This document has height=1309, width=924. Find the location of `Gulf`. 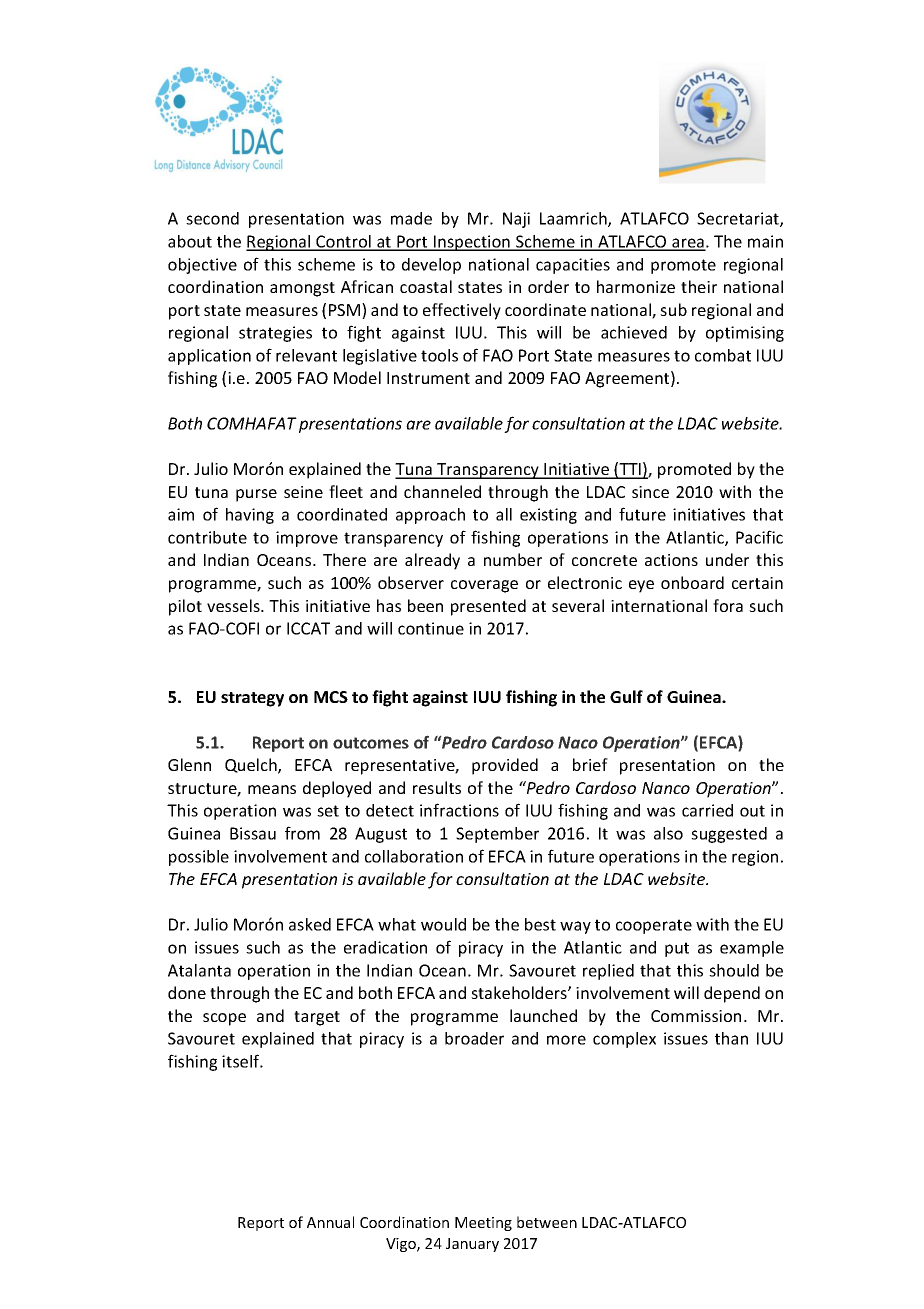

Gulf is located at coordinates (626, 696).
